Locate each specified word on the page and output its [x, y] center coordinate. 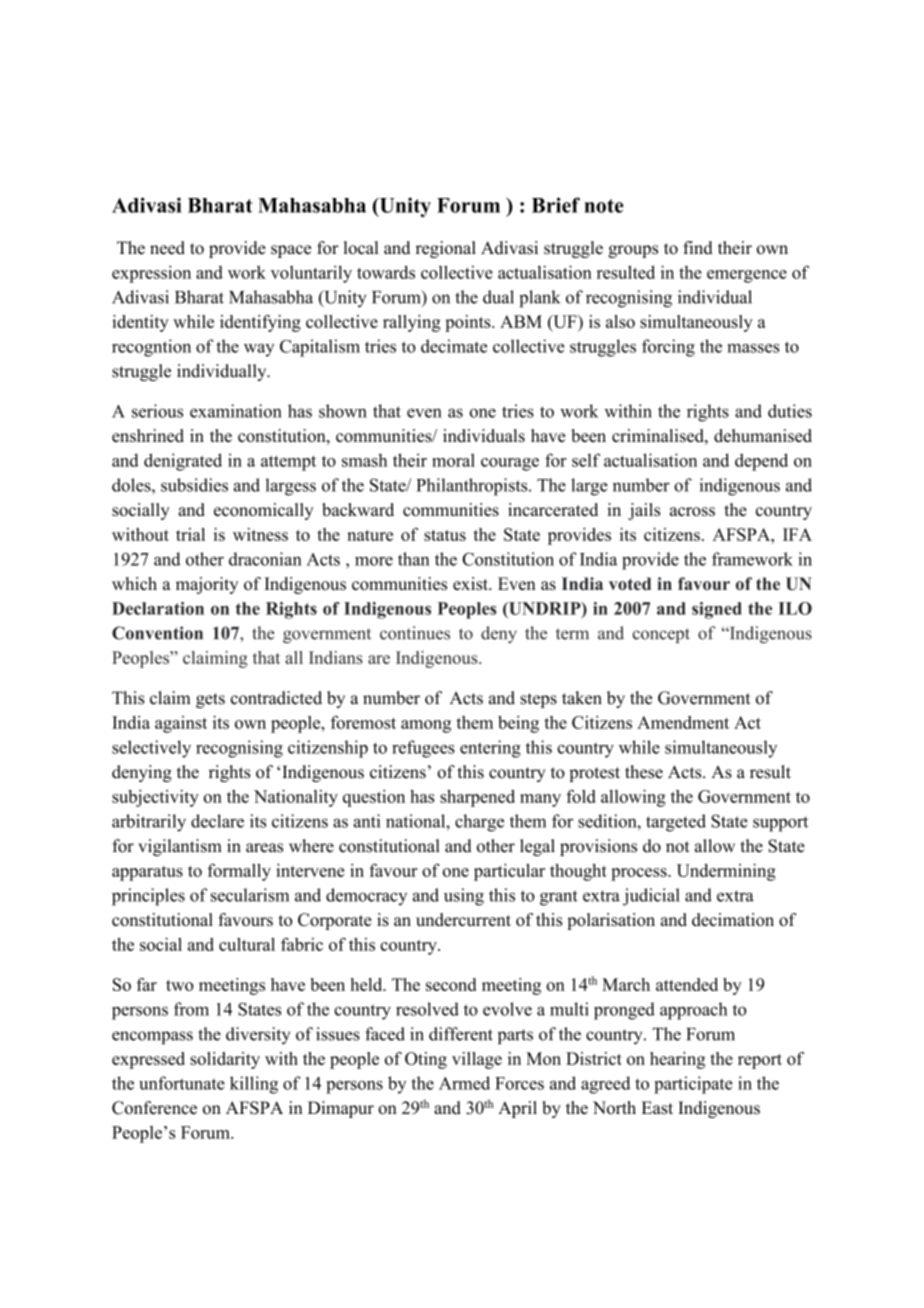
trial [190, 534]
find [698, 248]
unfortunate [182, 1083]
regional [446, 249]
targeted [676, 823]
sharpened [477, 798]
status [445, 535]
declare [217, 821]
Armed [464, 1083]
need [167, 248]
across [692, 511]
